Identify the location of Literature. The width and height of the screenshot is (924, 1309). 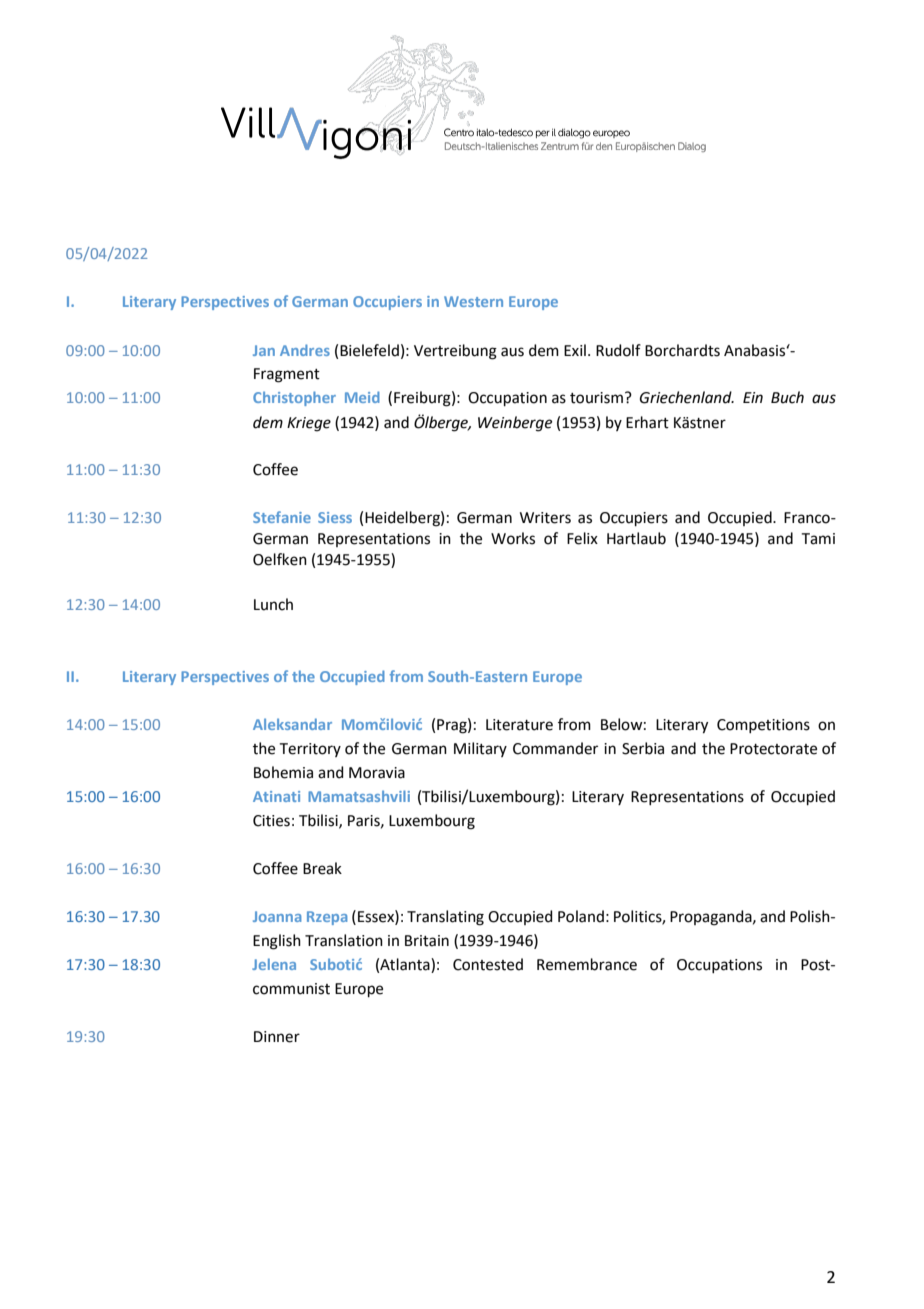
(519, 725).
